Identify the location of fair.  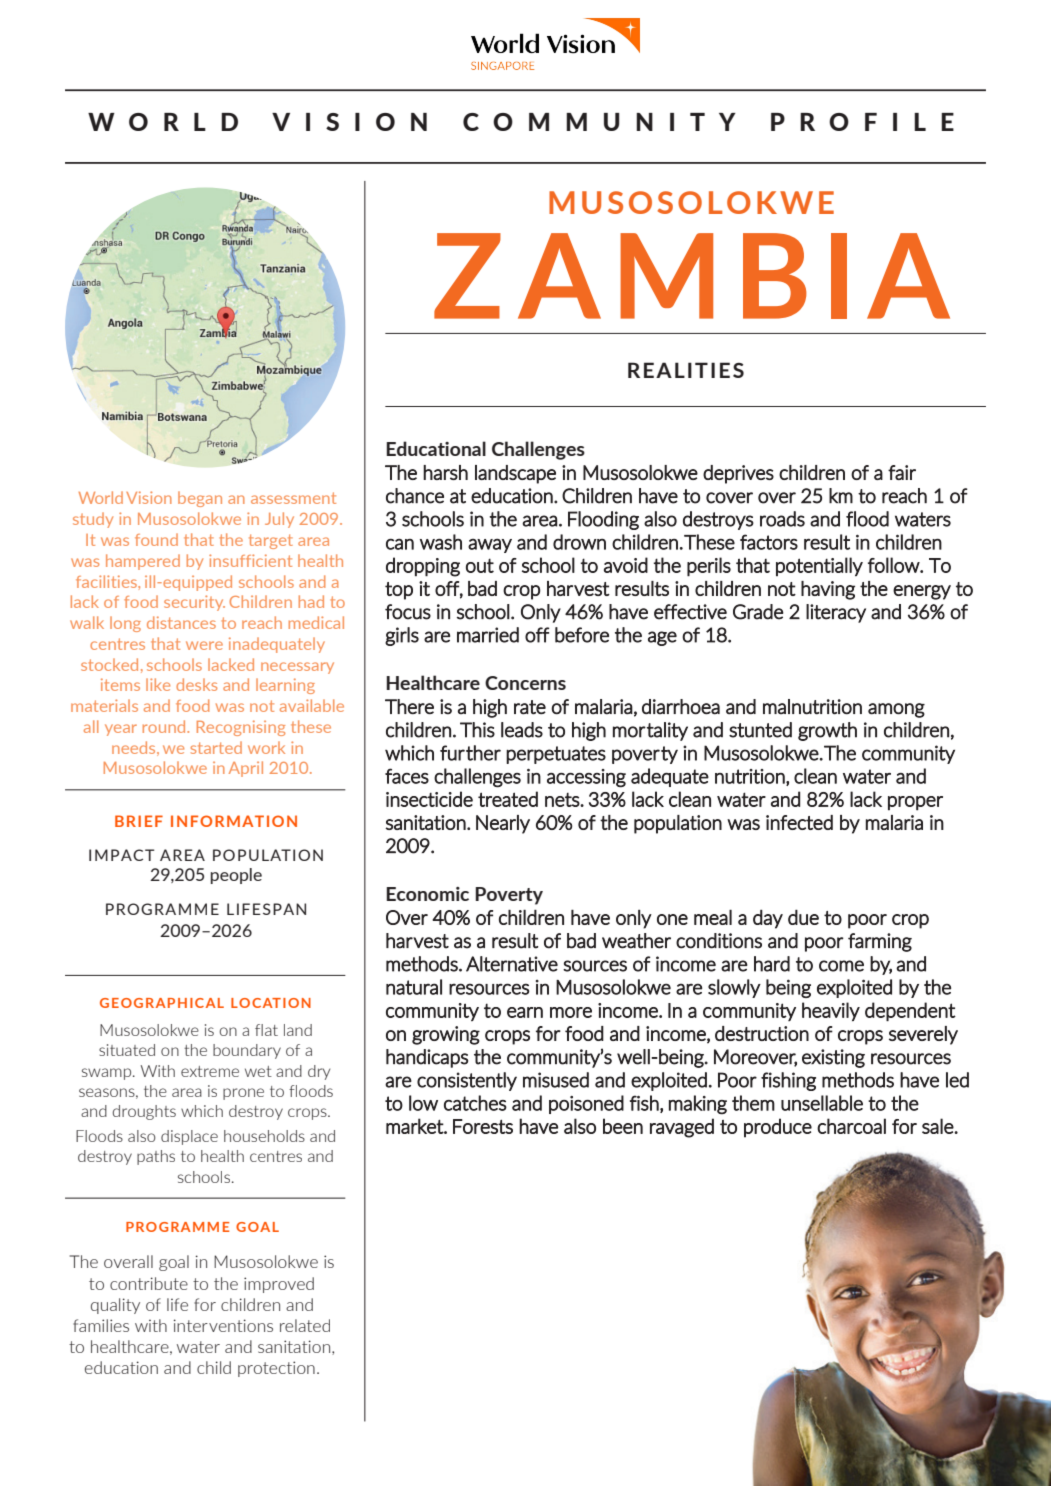
(902, 472).
